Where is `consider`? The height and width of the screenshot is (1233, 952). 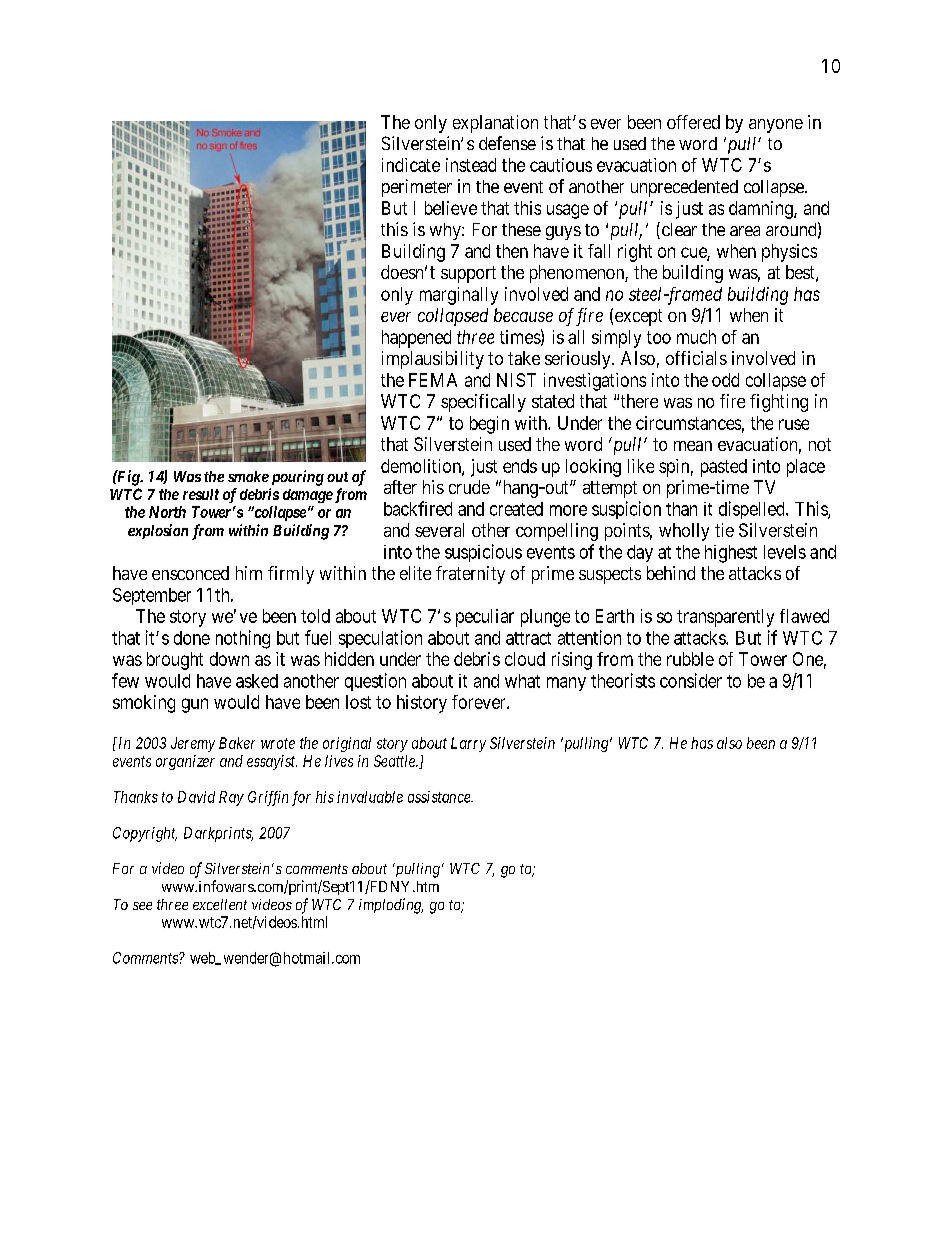
consider is located at coordinates (691, 680).
